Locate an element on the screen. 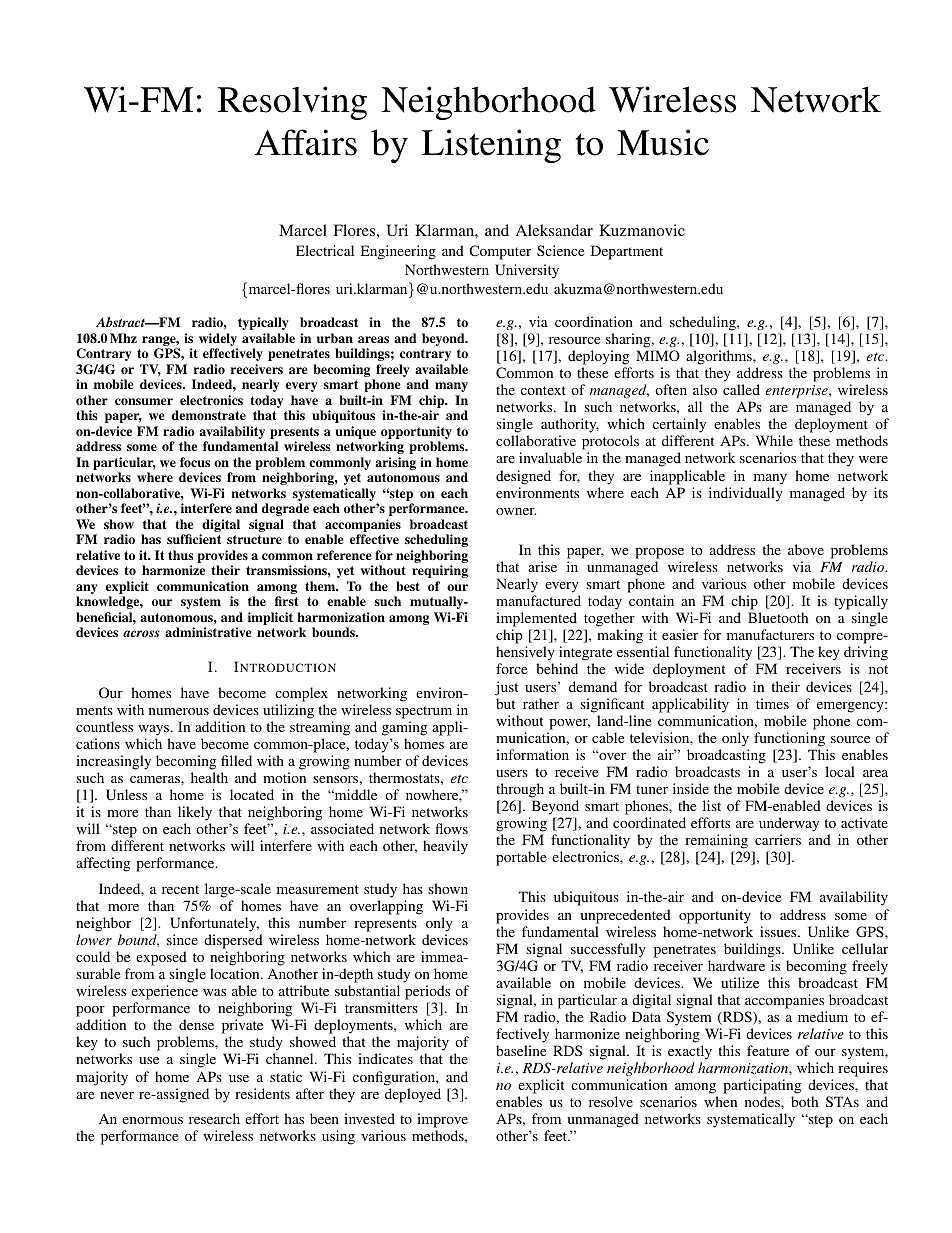  Aleksandar is located at coordinates (554, 230).
